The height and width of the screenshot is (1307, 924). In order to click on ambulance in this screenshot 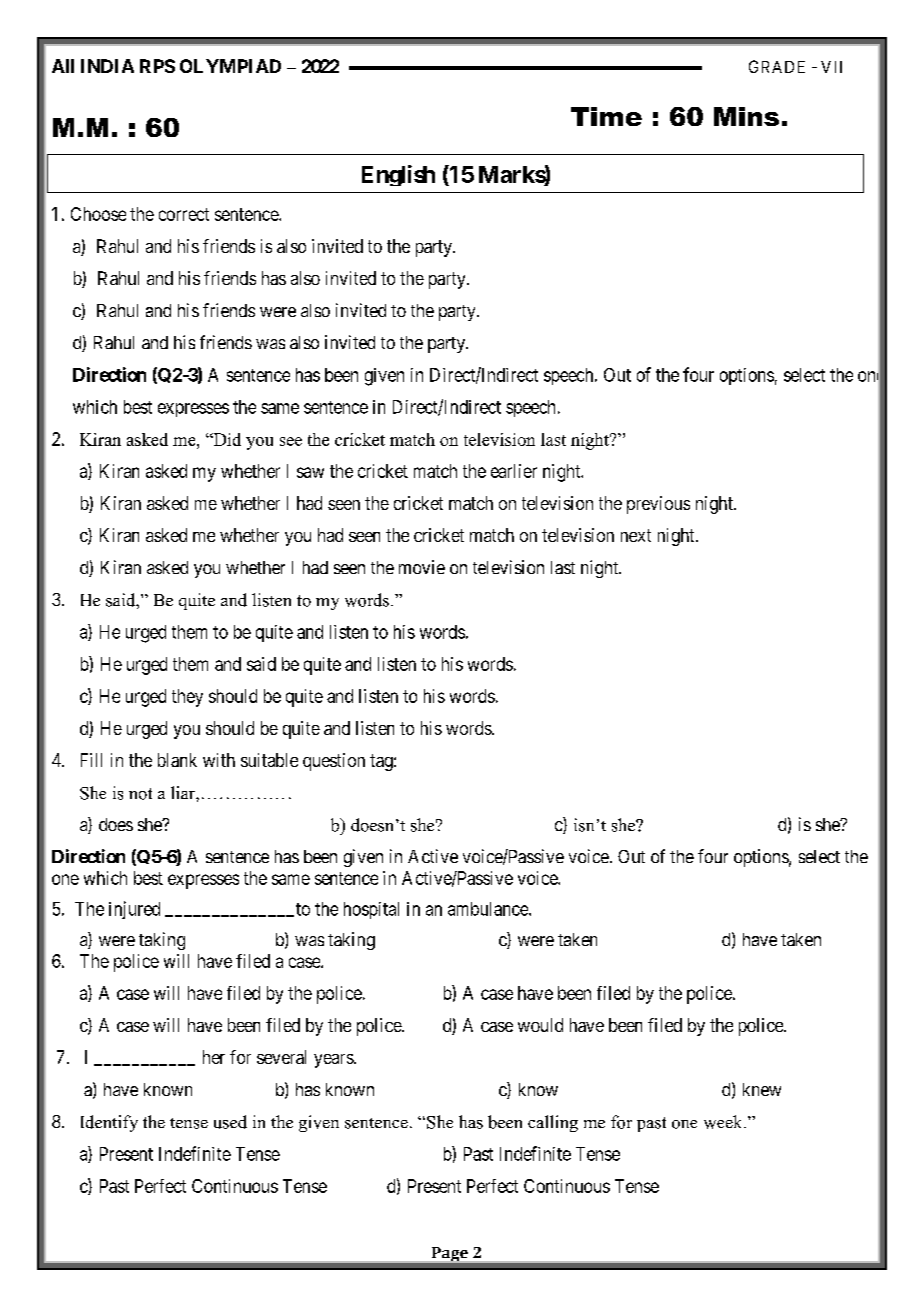, I will do `click(489, 909)`.
